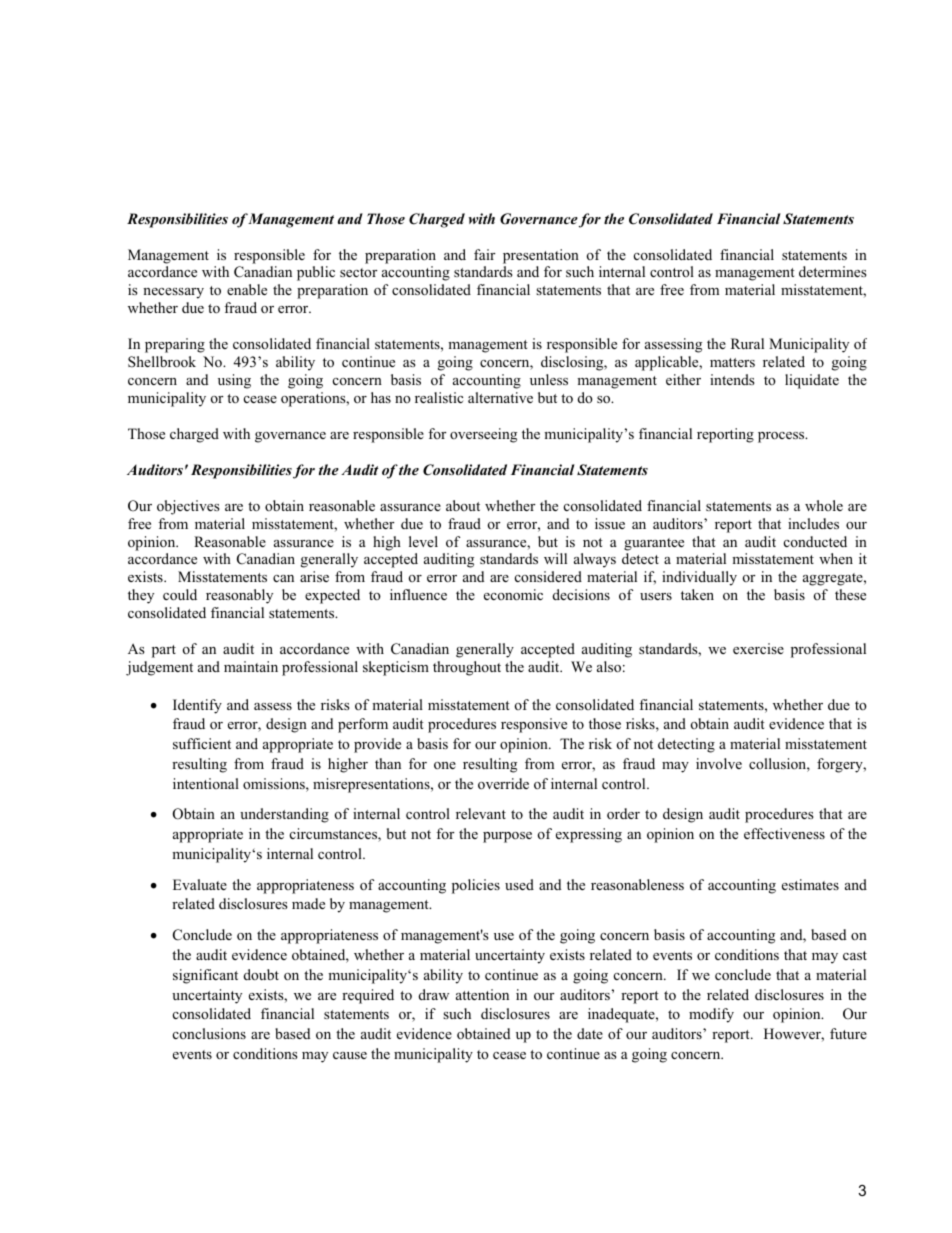  Describe the element at coordinates (507, 837) in the screenshot. I see `purpose` at that location.
